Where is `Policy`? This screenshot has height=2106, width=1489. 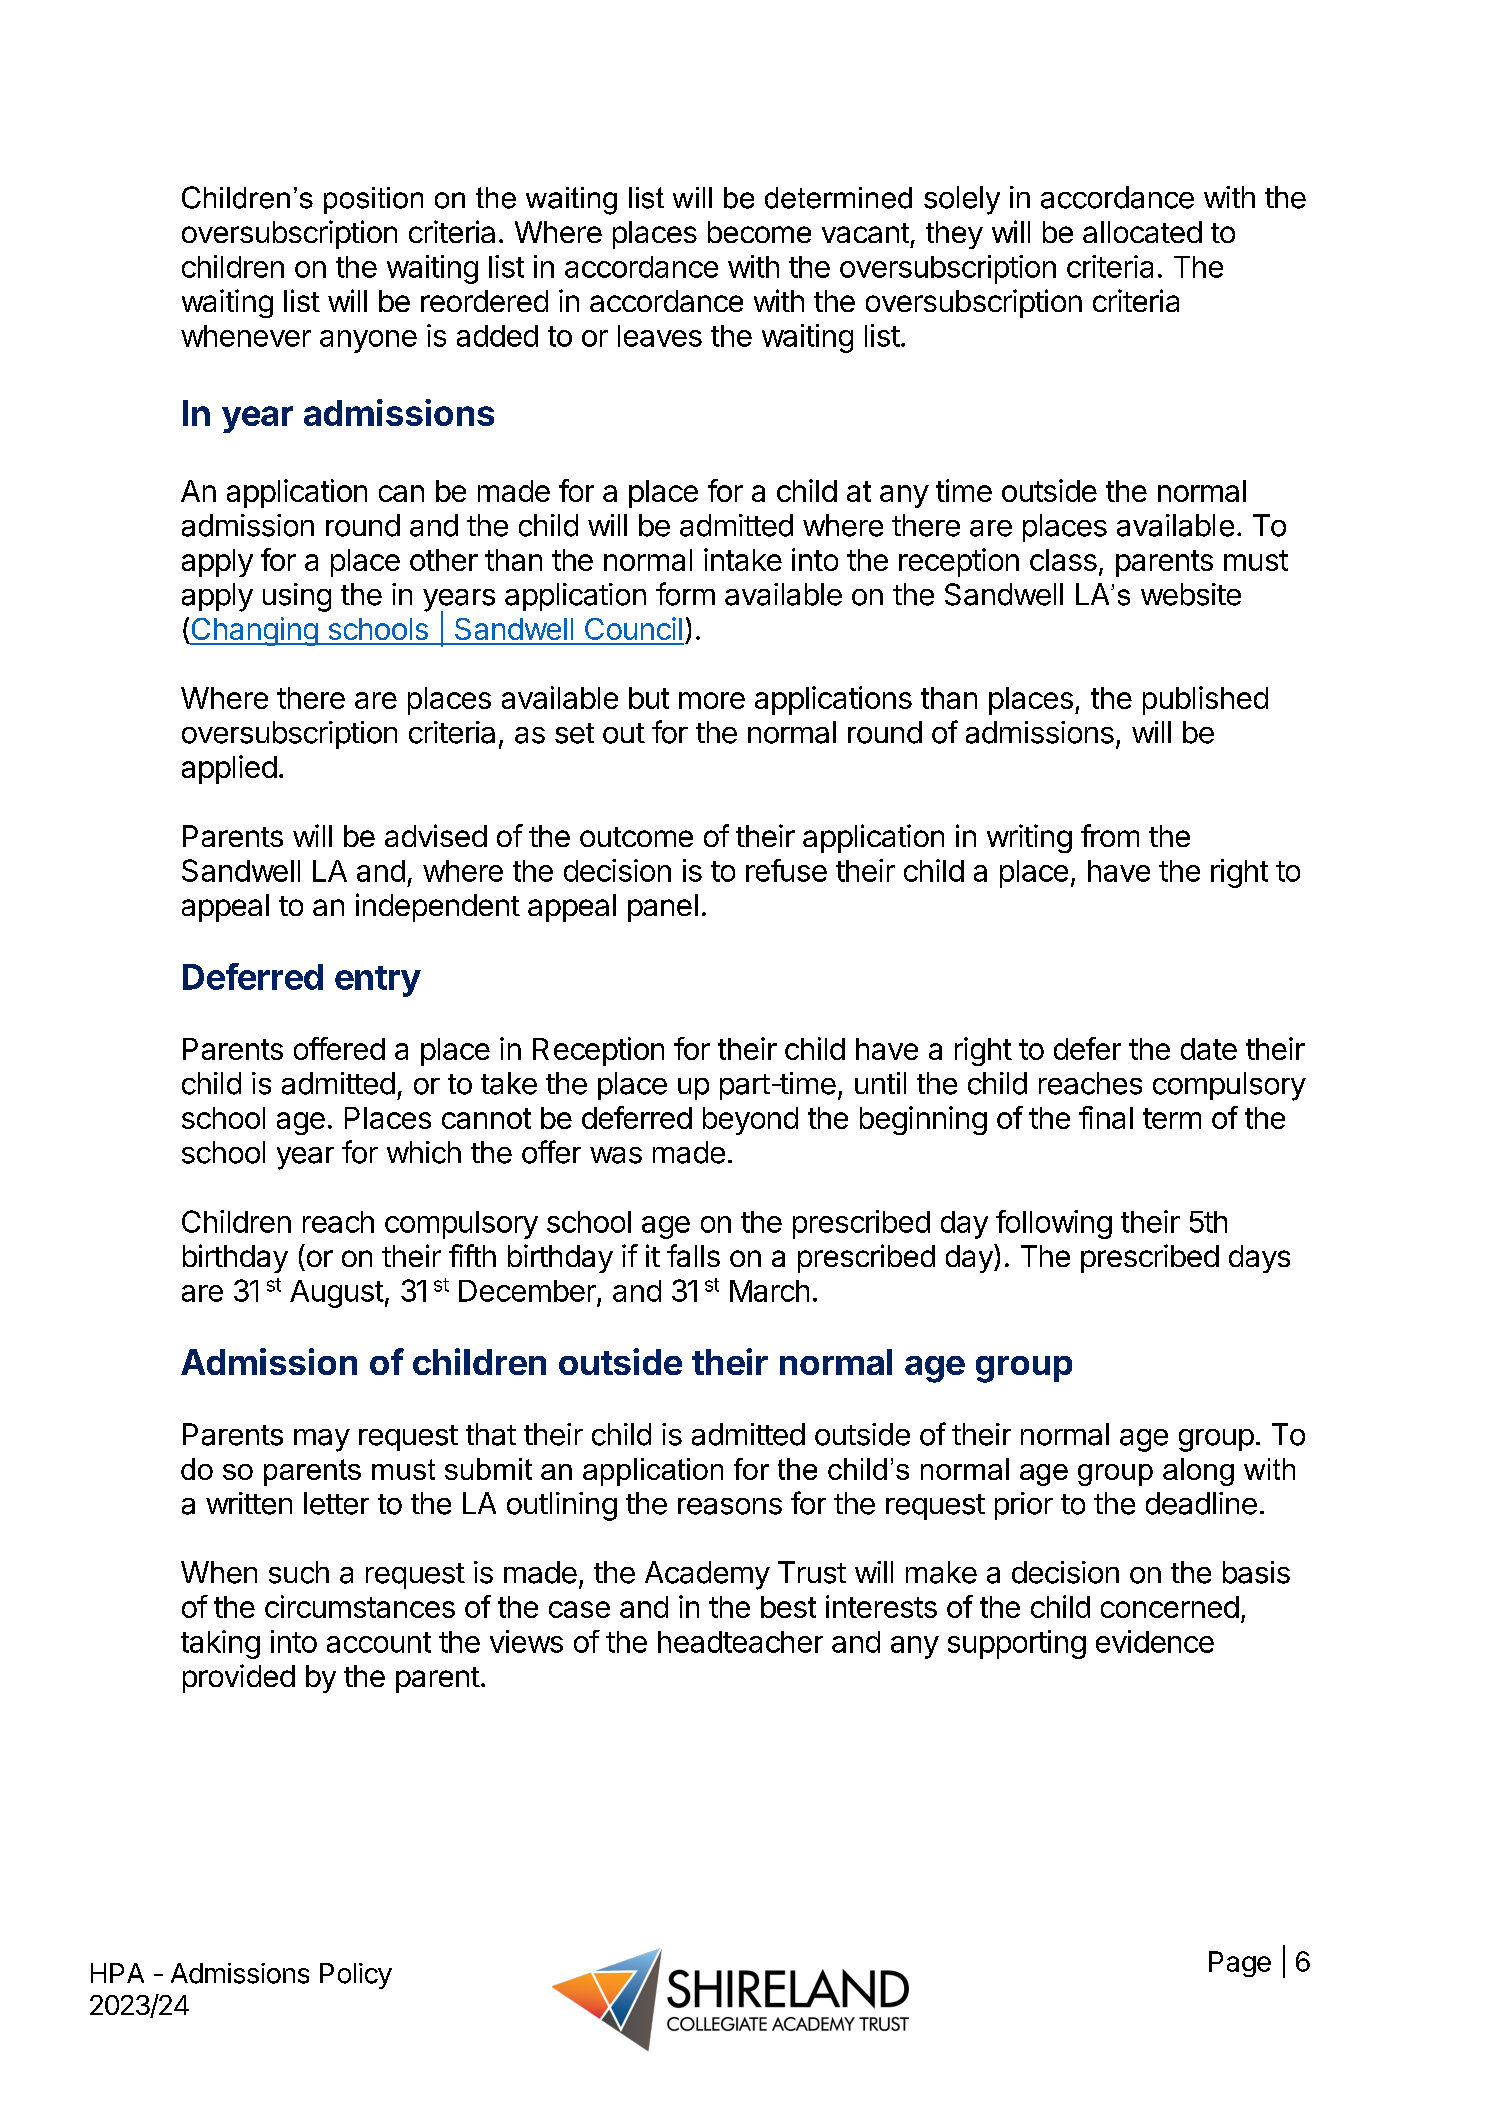 Policy is located at coordinates (356, 1976).
